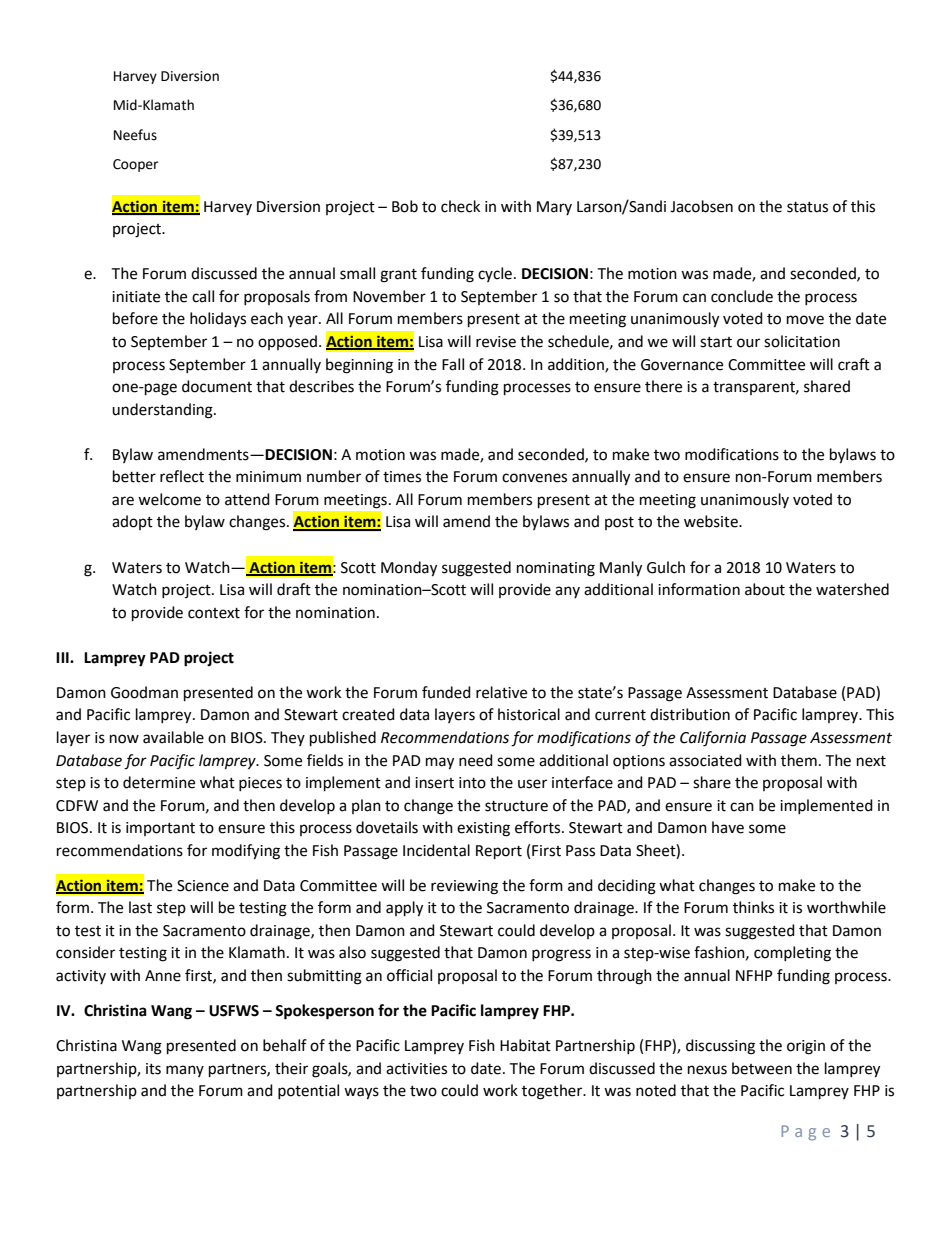 The width and height of the screenshot is (952, 1233). Describe the element at coordinates (453, 364) in the screenshot. I see `Fall` at that location.
